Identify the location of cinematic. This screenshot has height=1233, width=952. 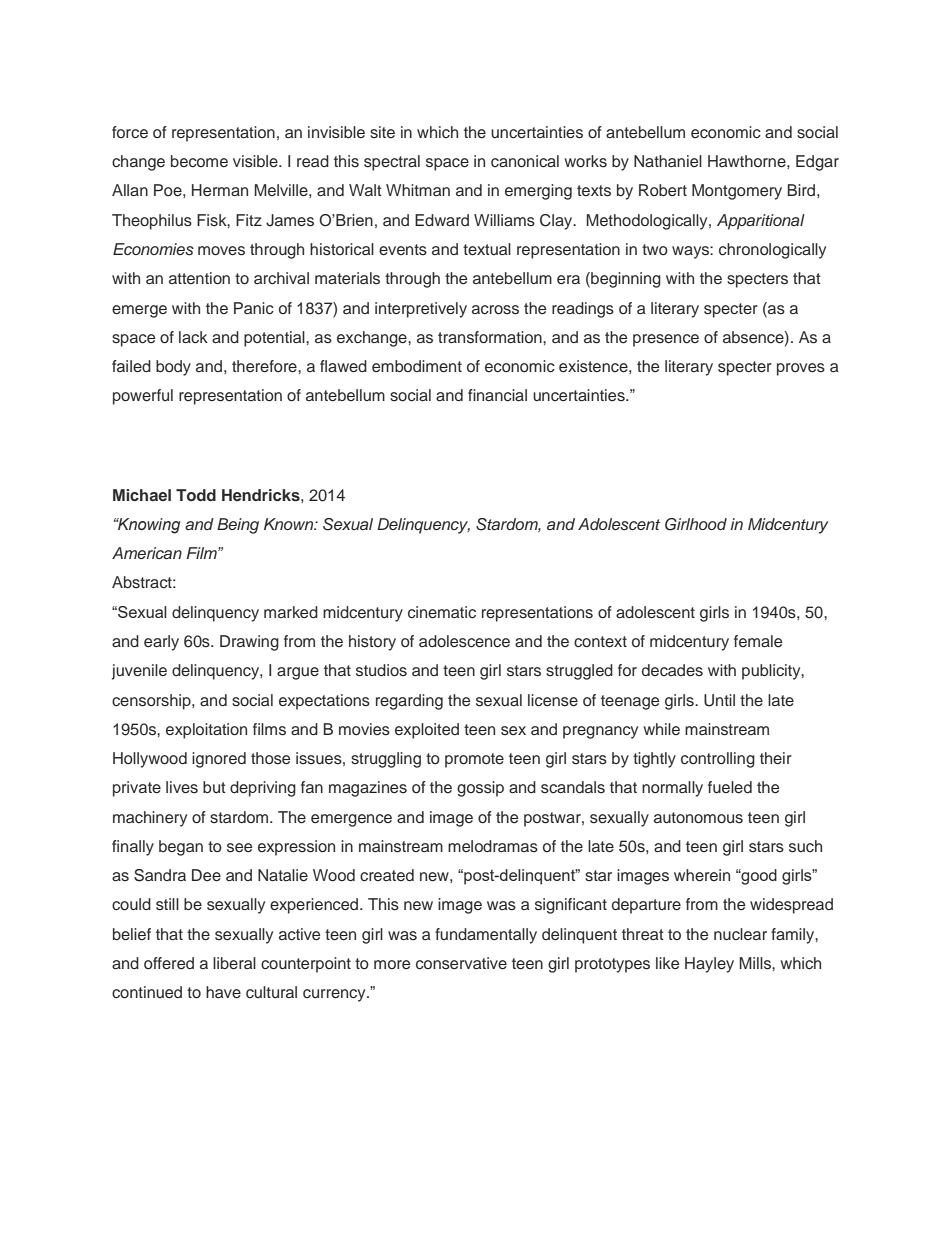
(442, 612).
